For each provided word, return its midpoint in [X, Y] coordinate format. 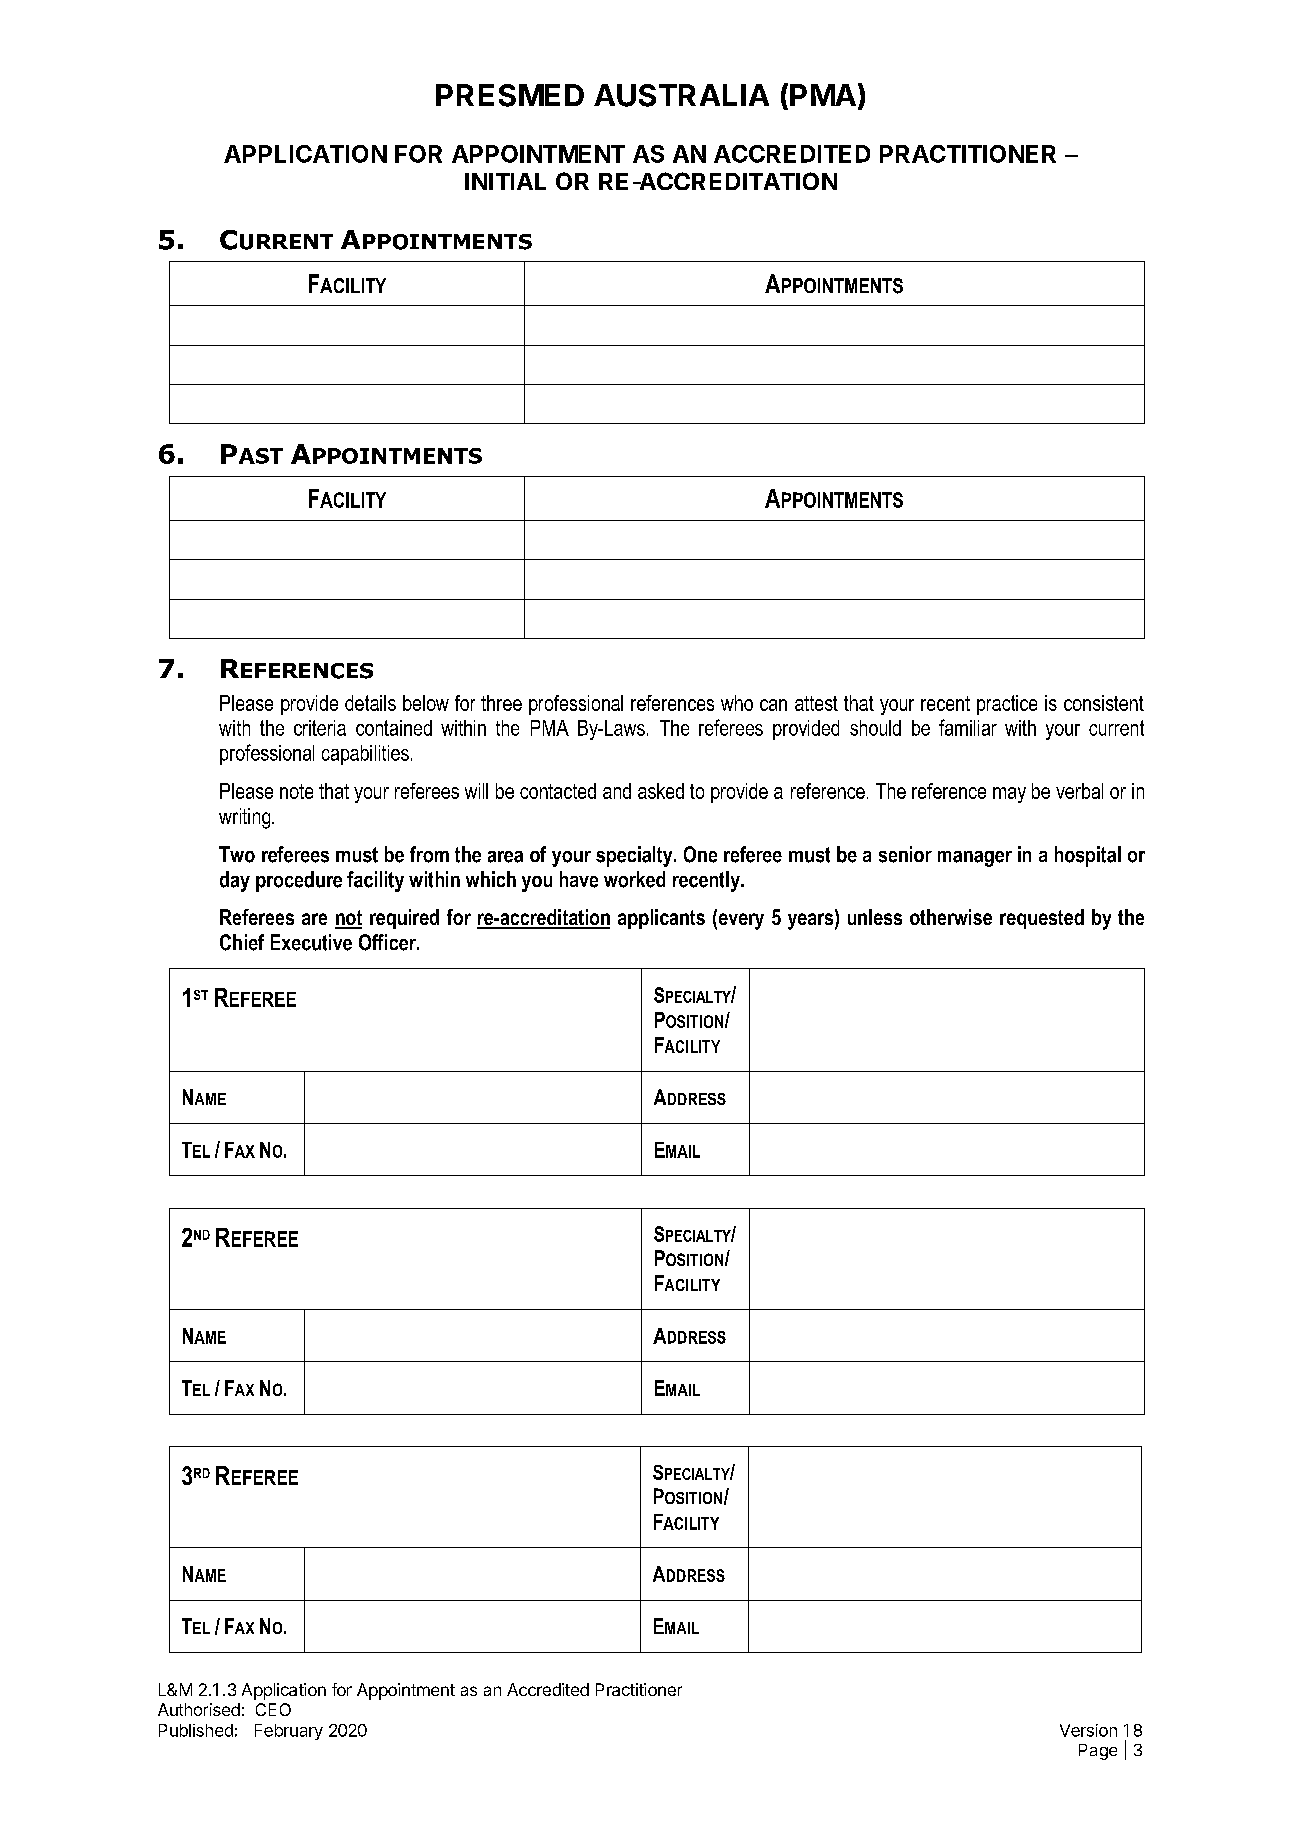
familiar [968, 727]
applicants [661, 919]
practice [1007, 705]
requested [1042, 919]
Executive [311, 942]
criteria [320, 728]
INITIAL [505, 181]
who [737, 703]
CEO [273, 1709]
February [289, 1732]
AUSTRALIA [681, 95]
